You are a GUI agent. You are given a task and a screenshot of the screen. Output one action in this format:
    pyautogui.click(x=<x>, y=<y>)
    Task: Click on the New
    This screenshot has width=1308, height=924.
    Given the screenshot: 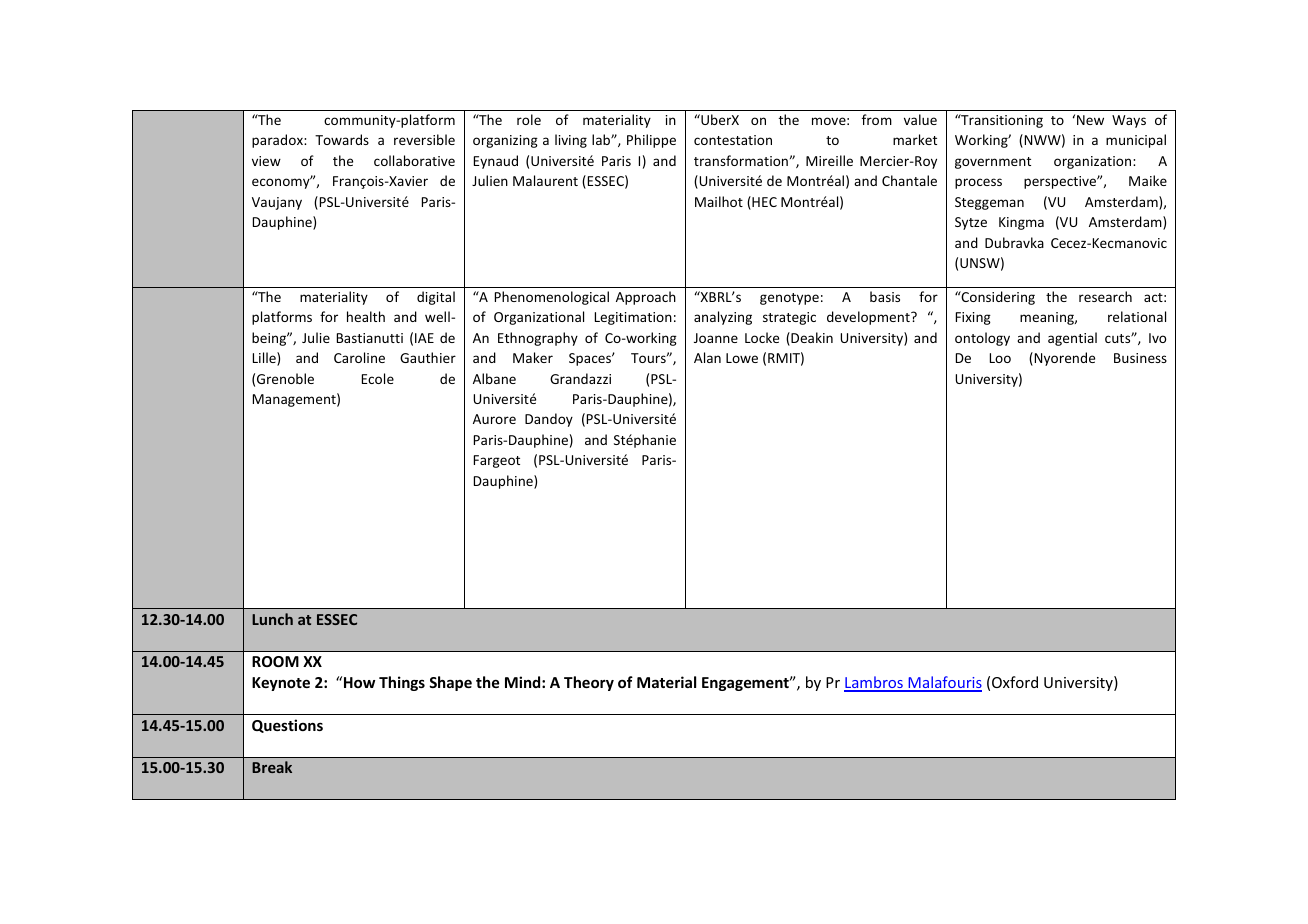 What is the action you would take?
    pyautogui.click(x=1090, y=120)
